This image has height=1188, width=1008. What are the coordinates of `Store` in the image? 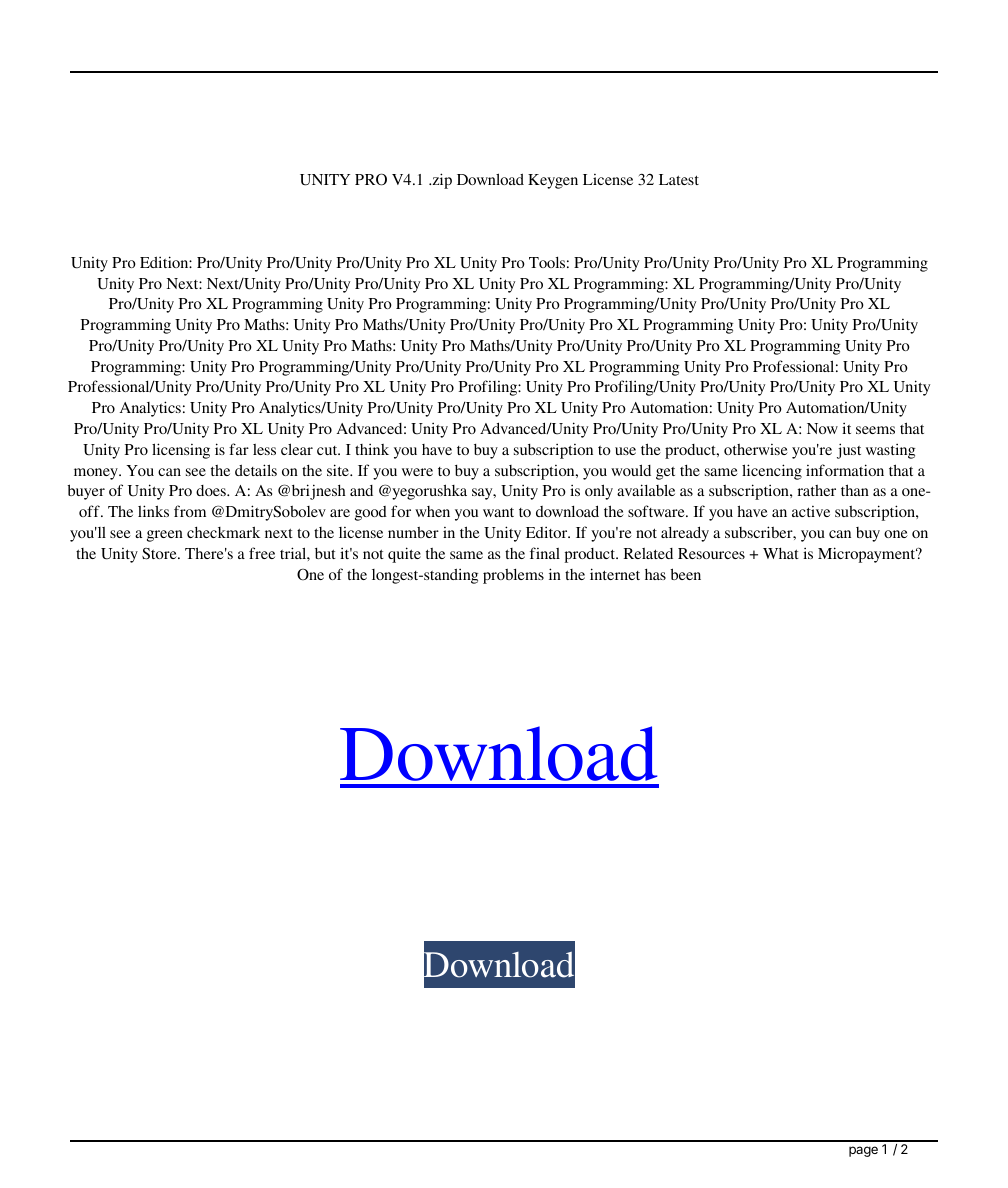 It's located at (160, 554).
